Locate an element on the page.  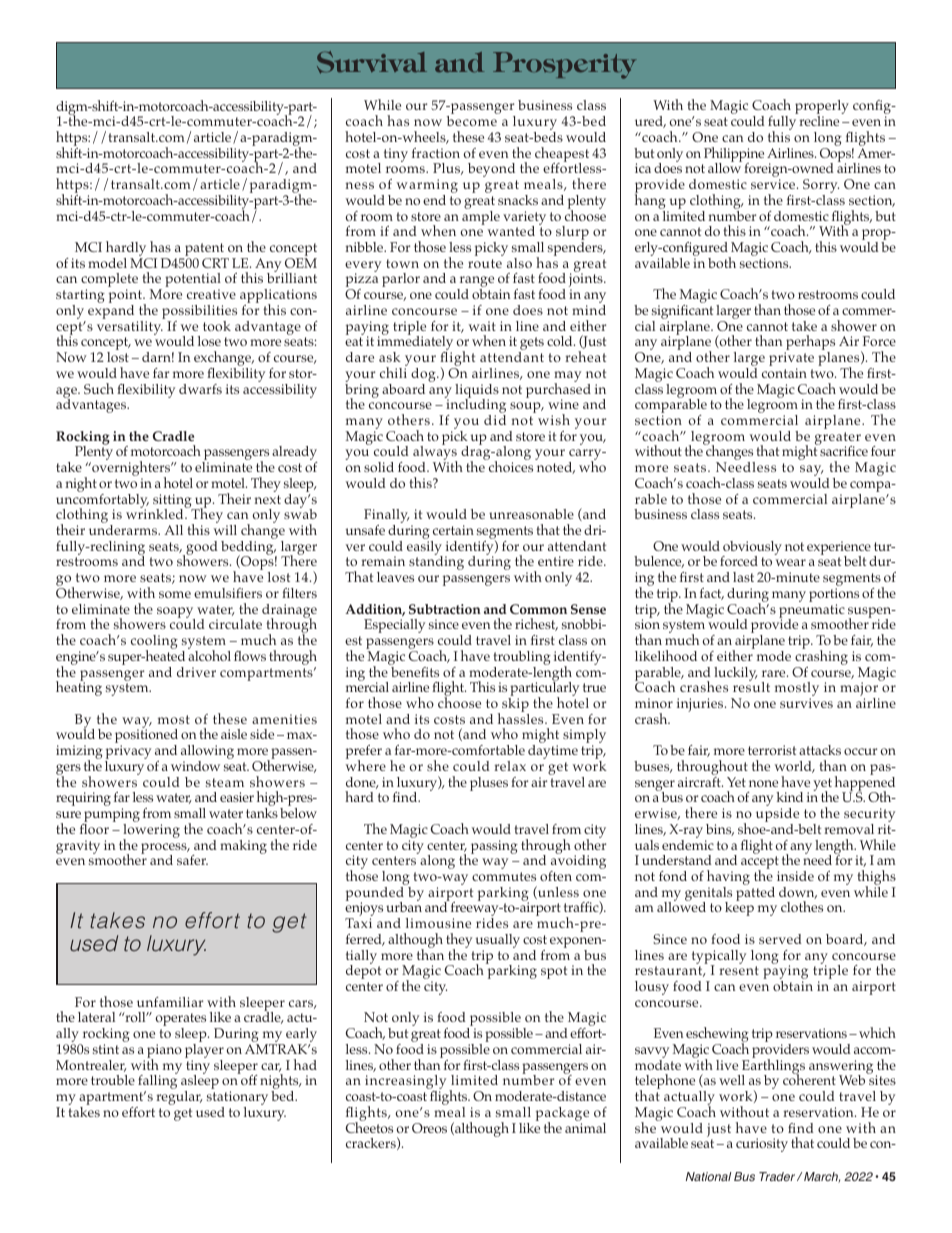
Subtraction is located at coordinates (445, 609).
